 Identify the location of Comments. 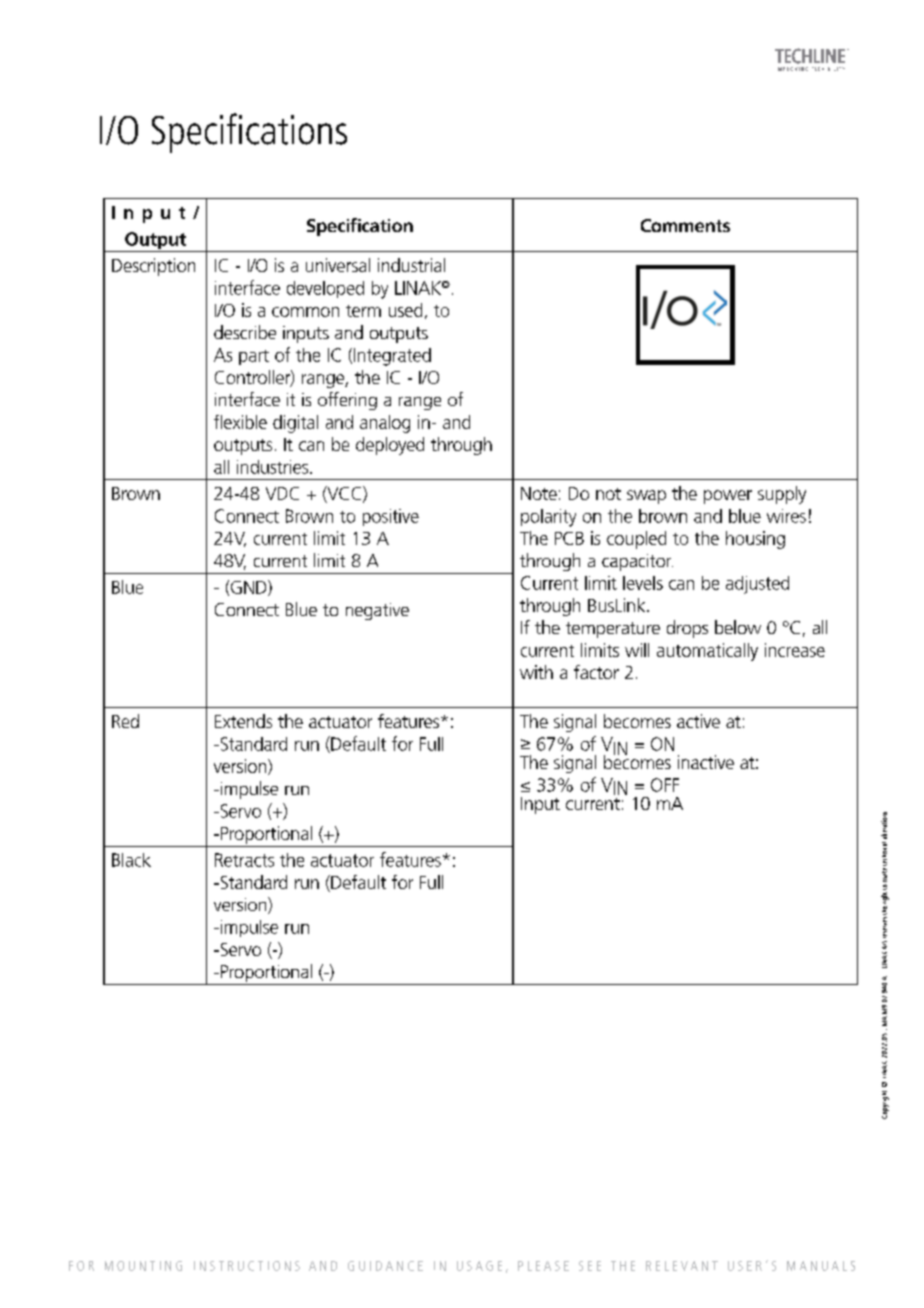
(685, 225).
